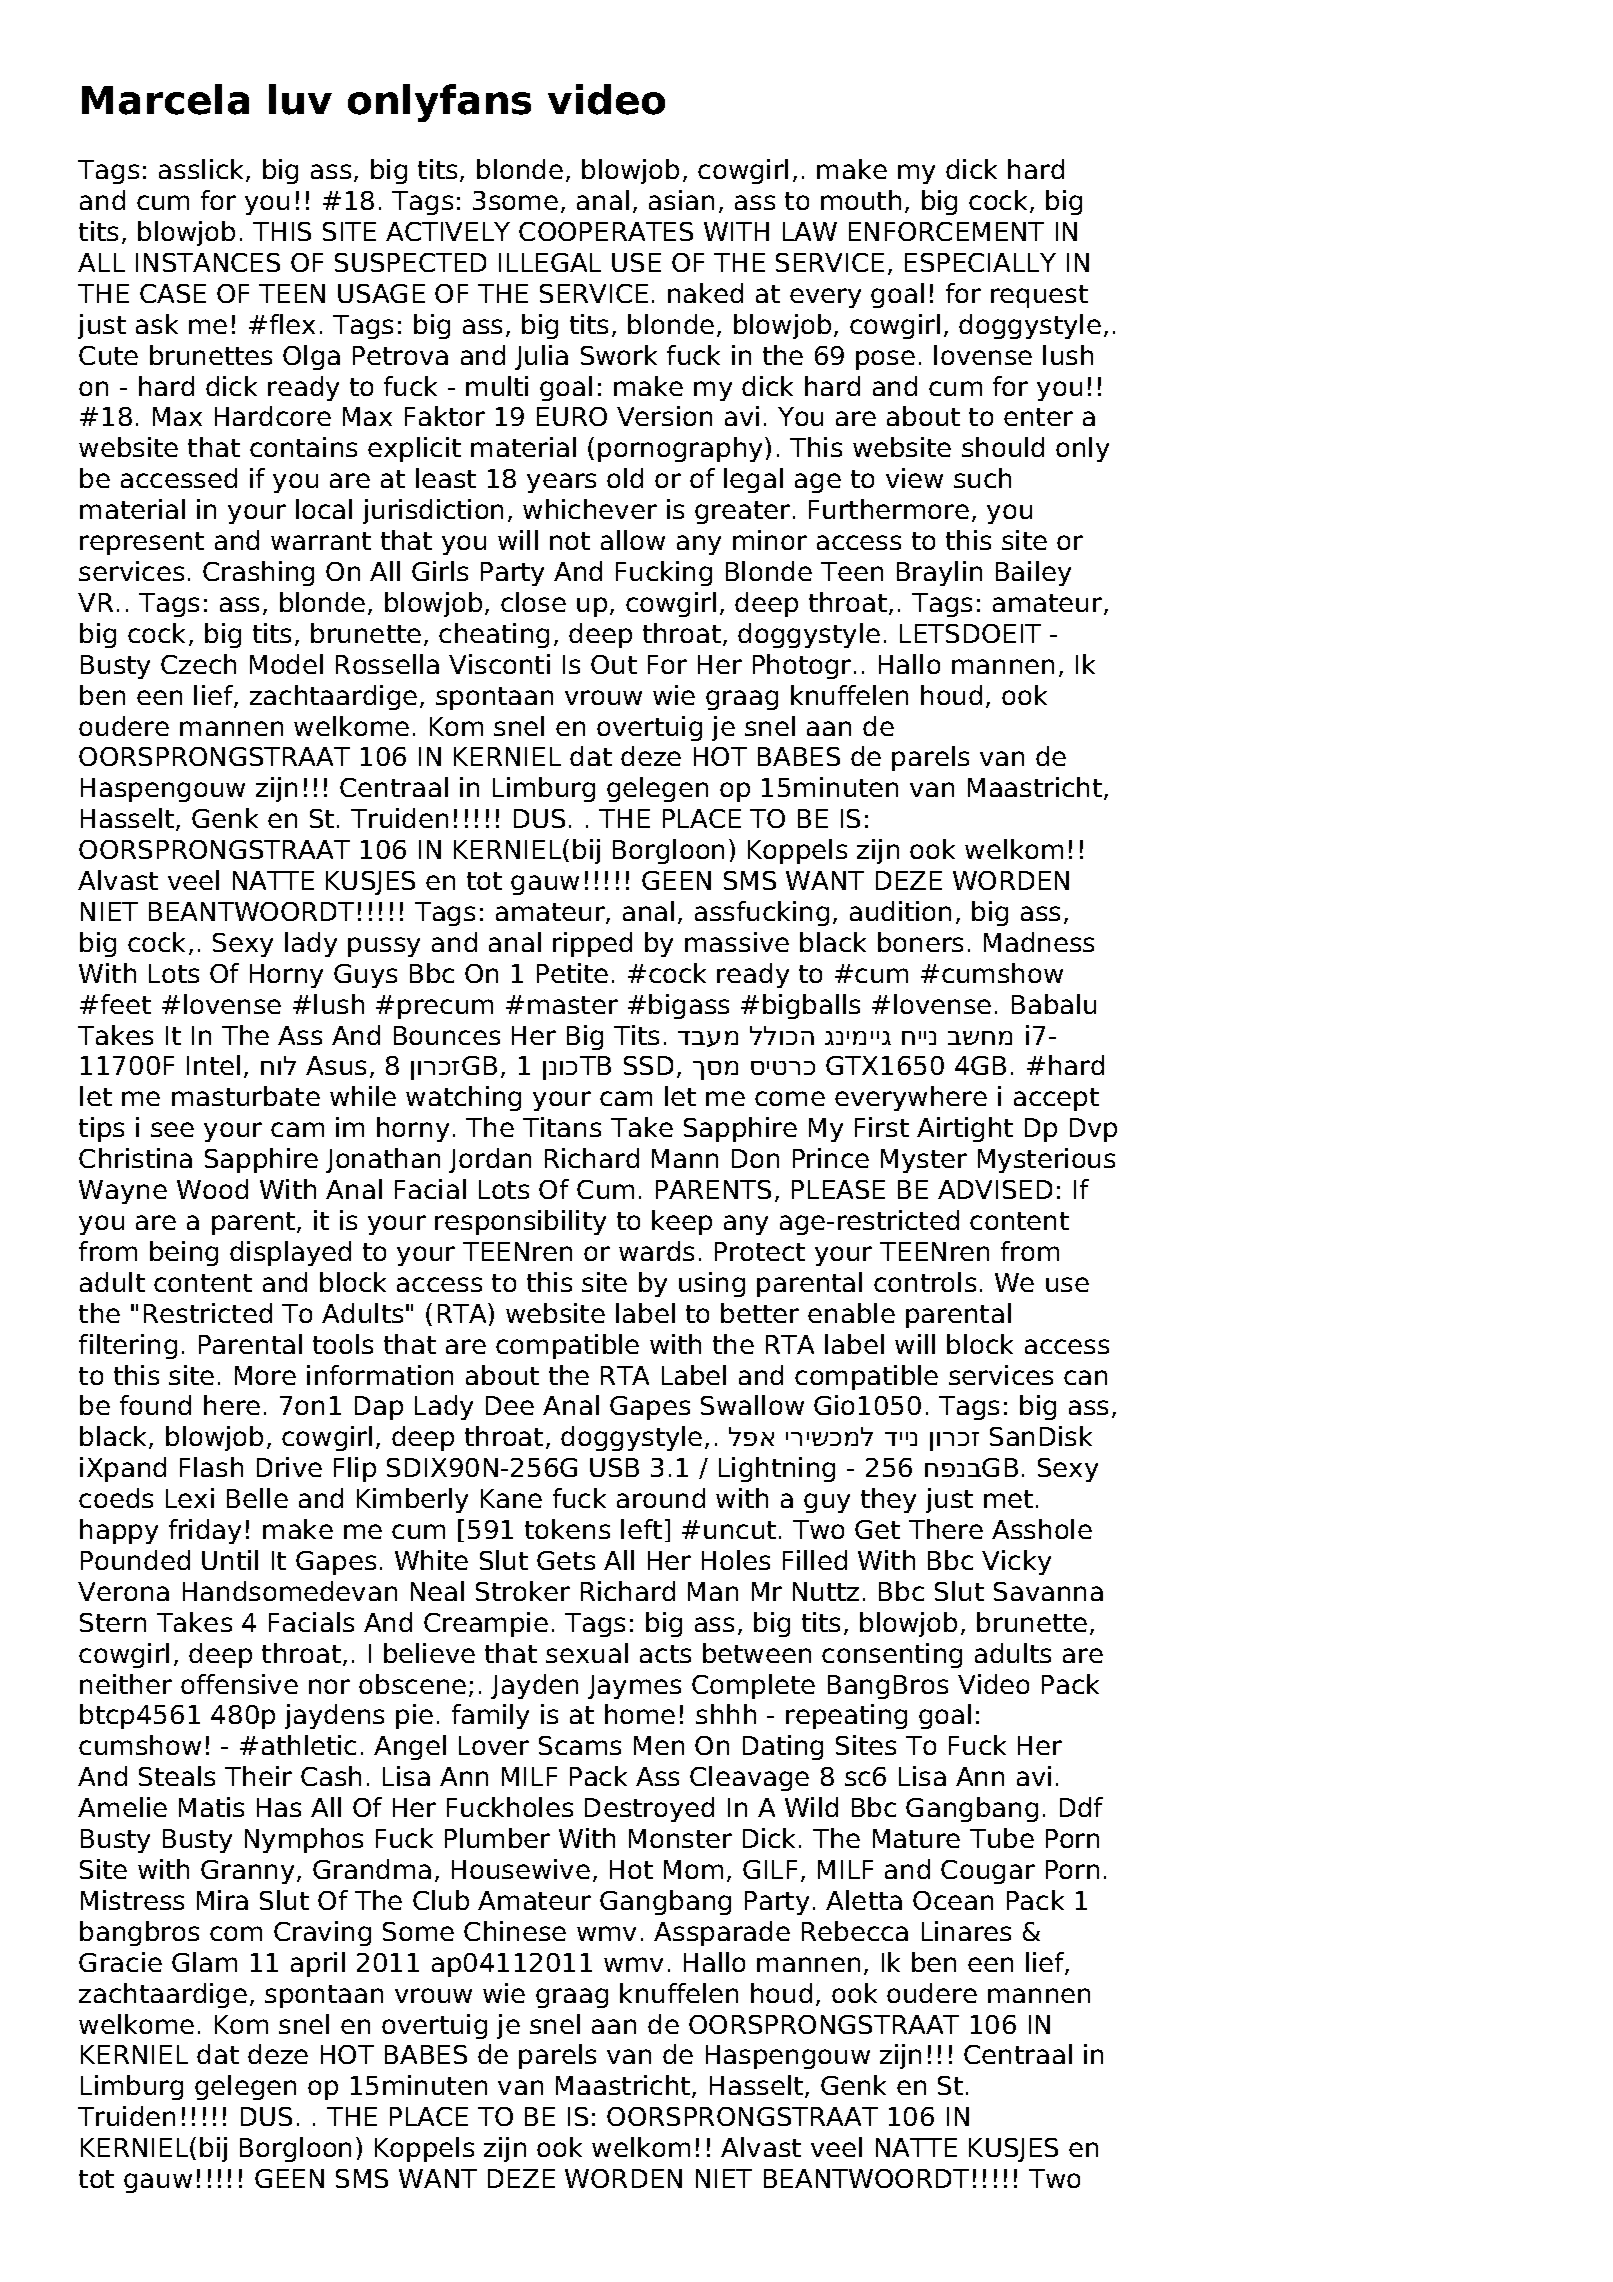 This screenshot has height=2282, width=1613. I want to click on master, so click(573, 1005).
